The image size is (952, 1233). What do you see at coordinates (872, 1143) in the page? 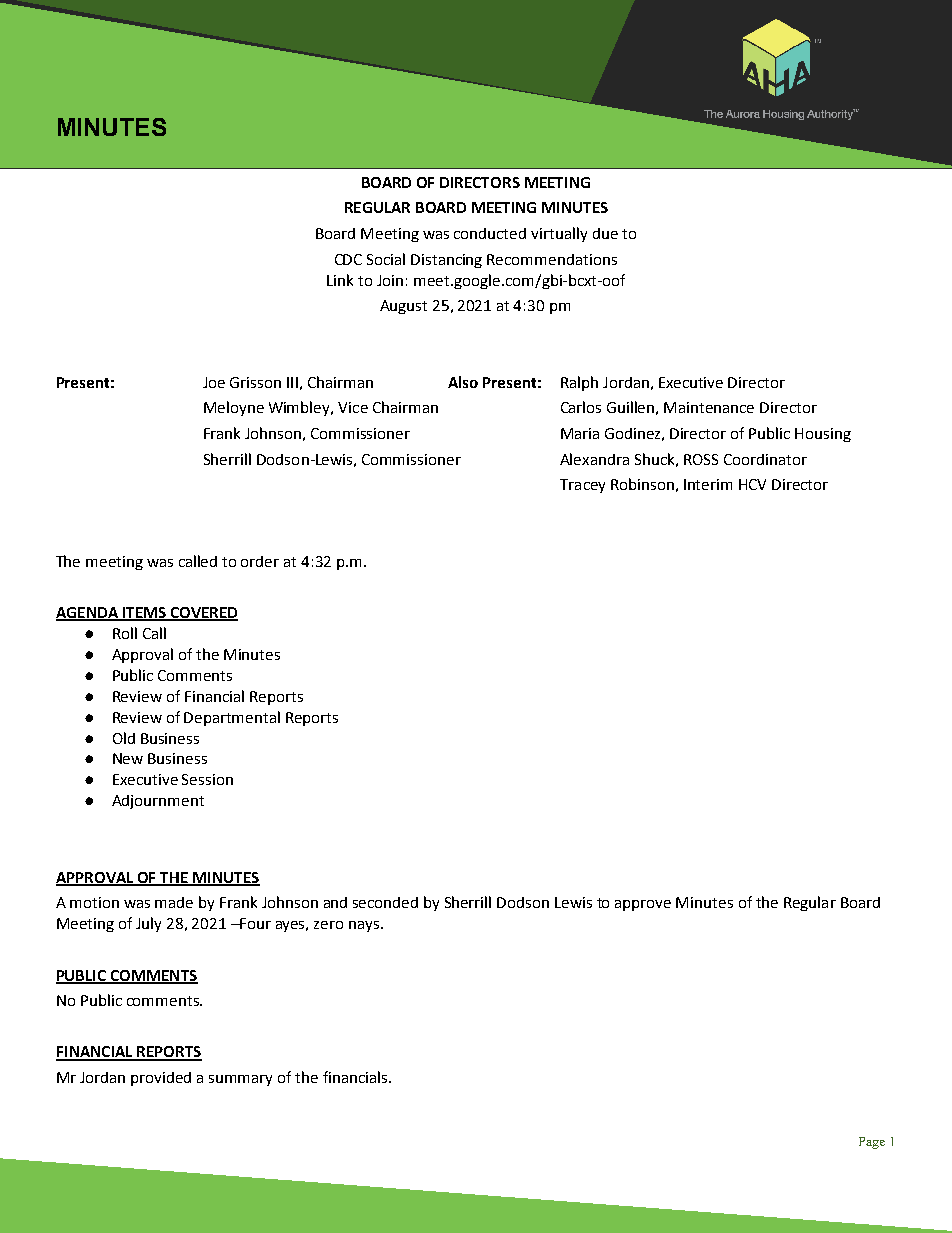
I see `Page` at bounding box center [872, 1143].
